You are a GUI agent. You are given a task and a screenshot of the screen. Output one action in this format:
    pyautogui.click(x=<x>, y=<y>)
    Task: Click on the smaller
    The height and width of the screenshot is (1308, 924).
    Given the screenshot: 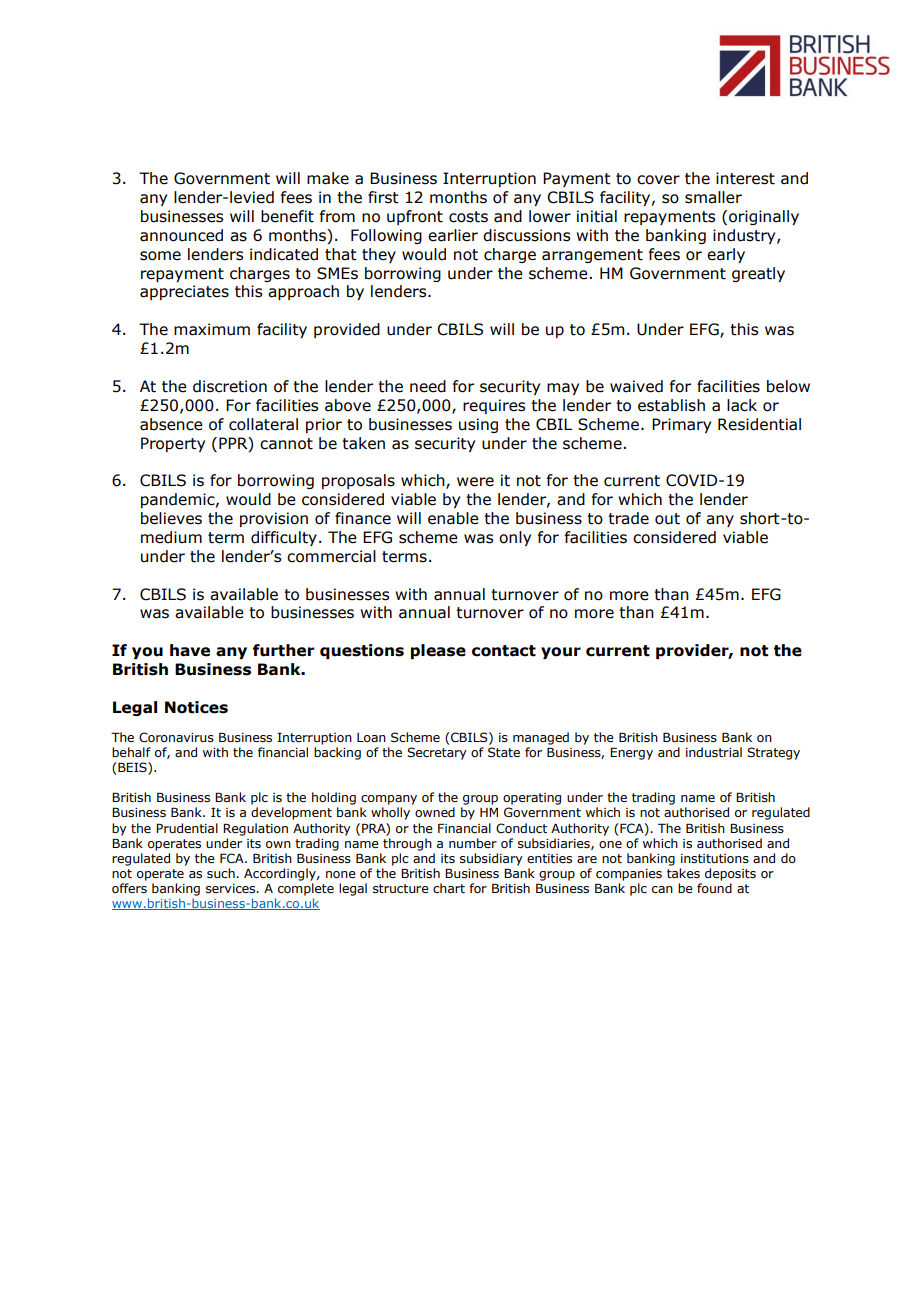 What is the action you would take?
    pyautogui.click(x=713, y=197)
